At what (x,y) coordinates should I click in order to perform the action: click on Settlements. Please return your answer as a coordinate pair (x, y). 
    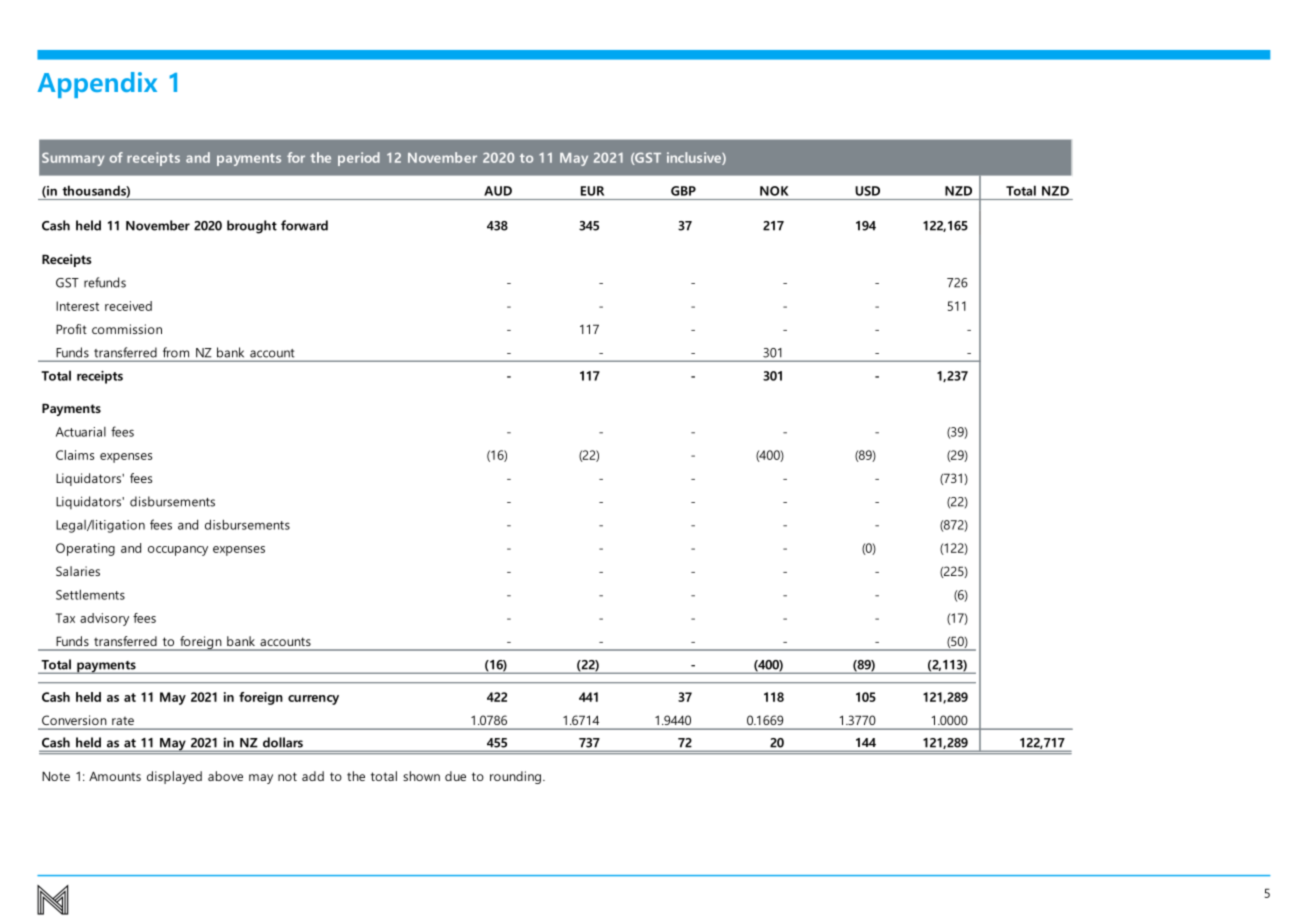
    Looking at the image, I should click on (90, 594).
